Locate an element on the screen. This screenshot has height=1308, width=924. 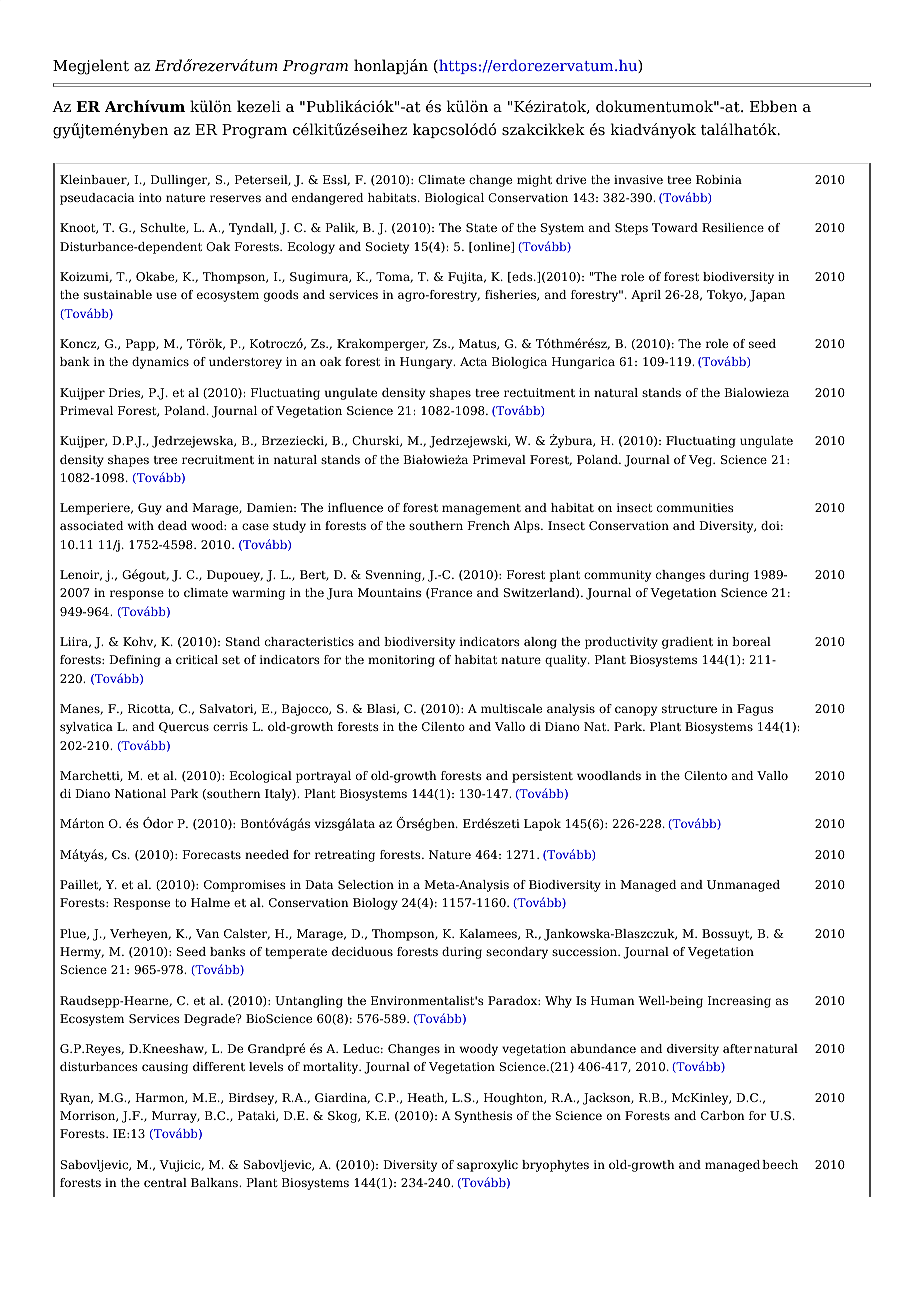
monitoring is located at coordinates (401, 661).
